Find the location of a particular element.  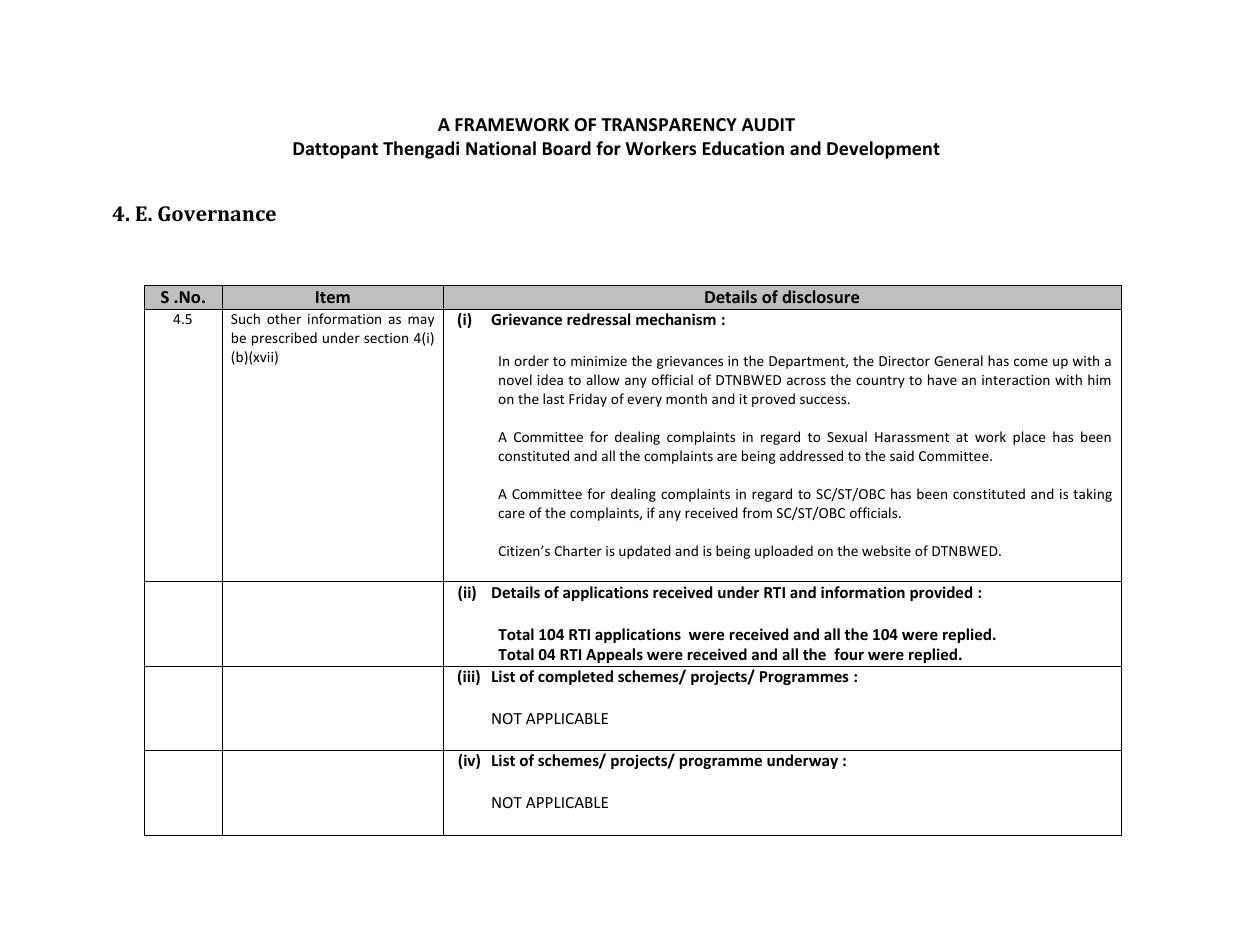

interaction is located at coordinates (1016, 380).
